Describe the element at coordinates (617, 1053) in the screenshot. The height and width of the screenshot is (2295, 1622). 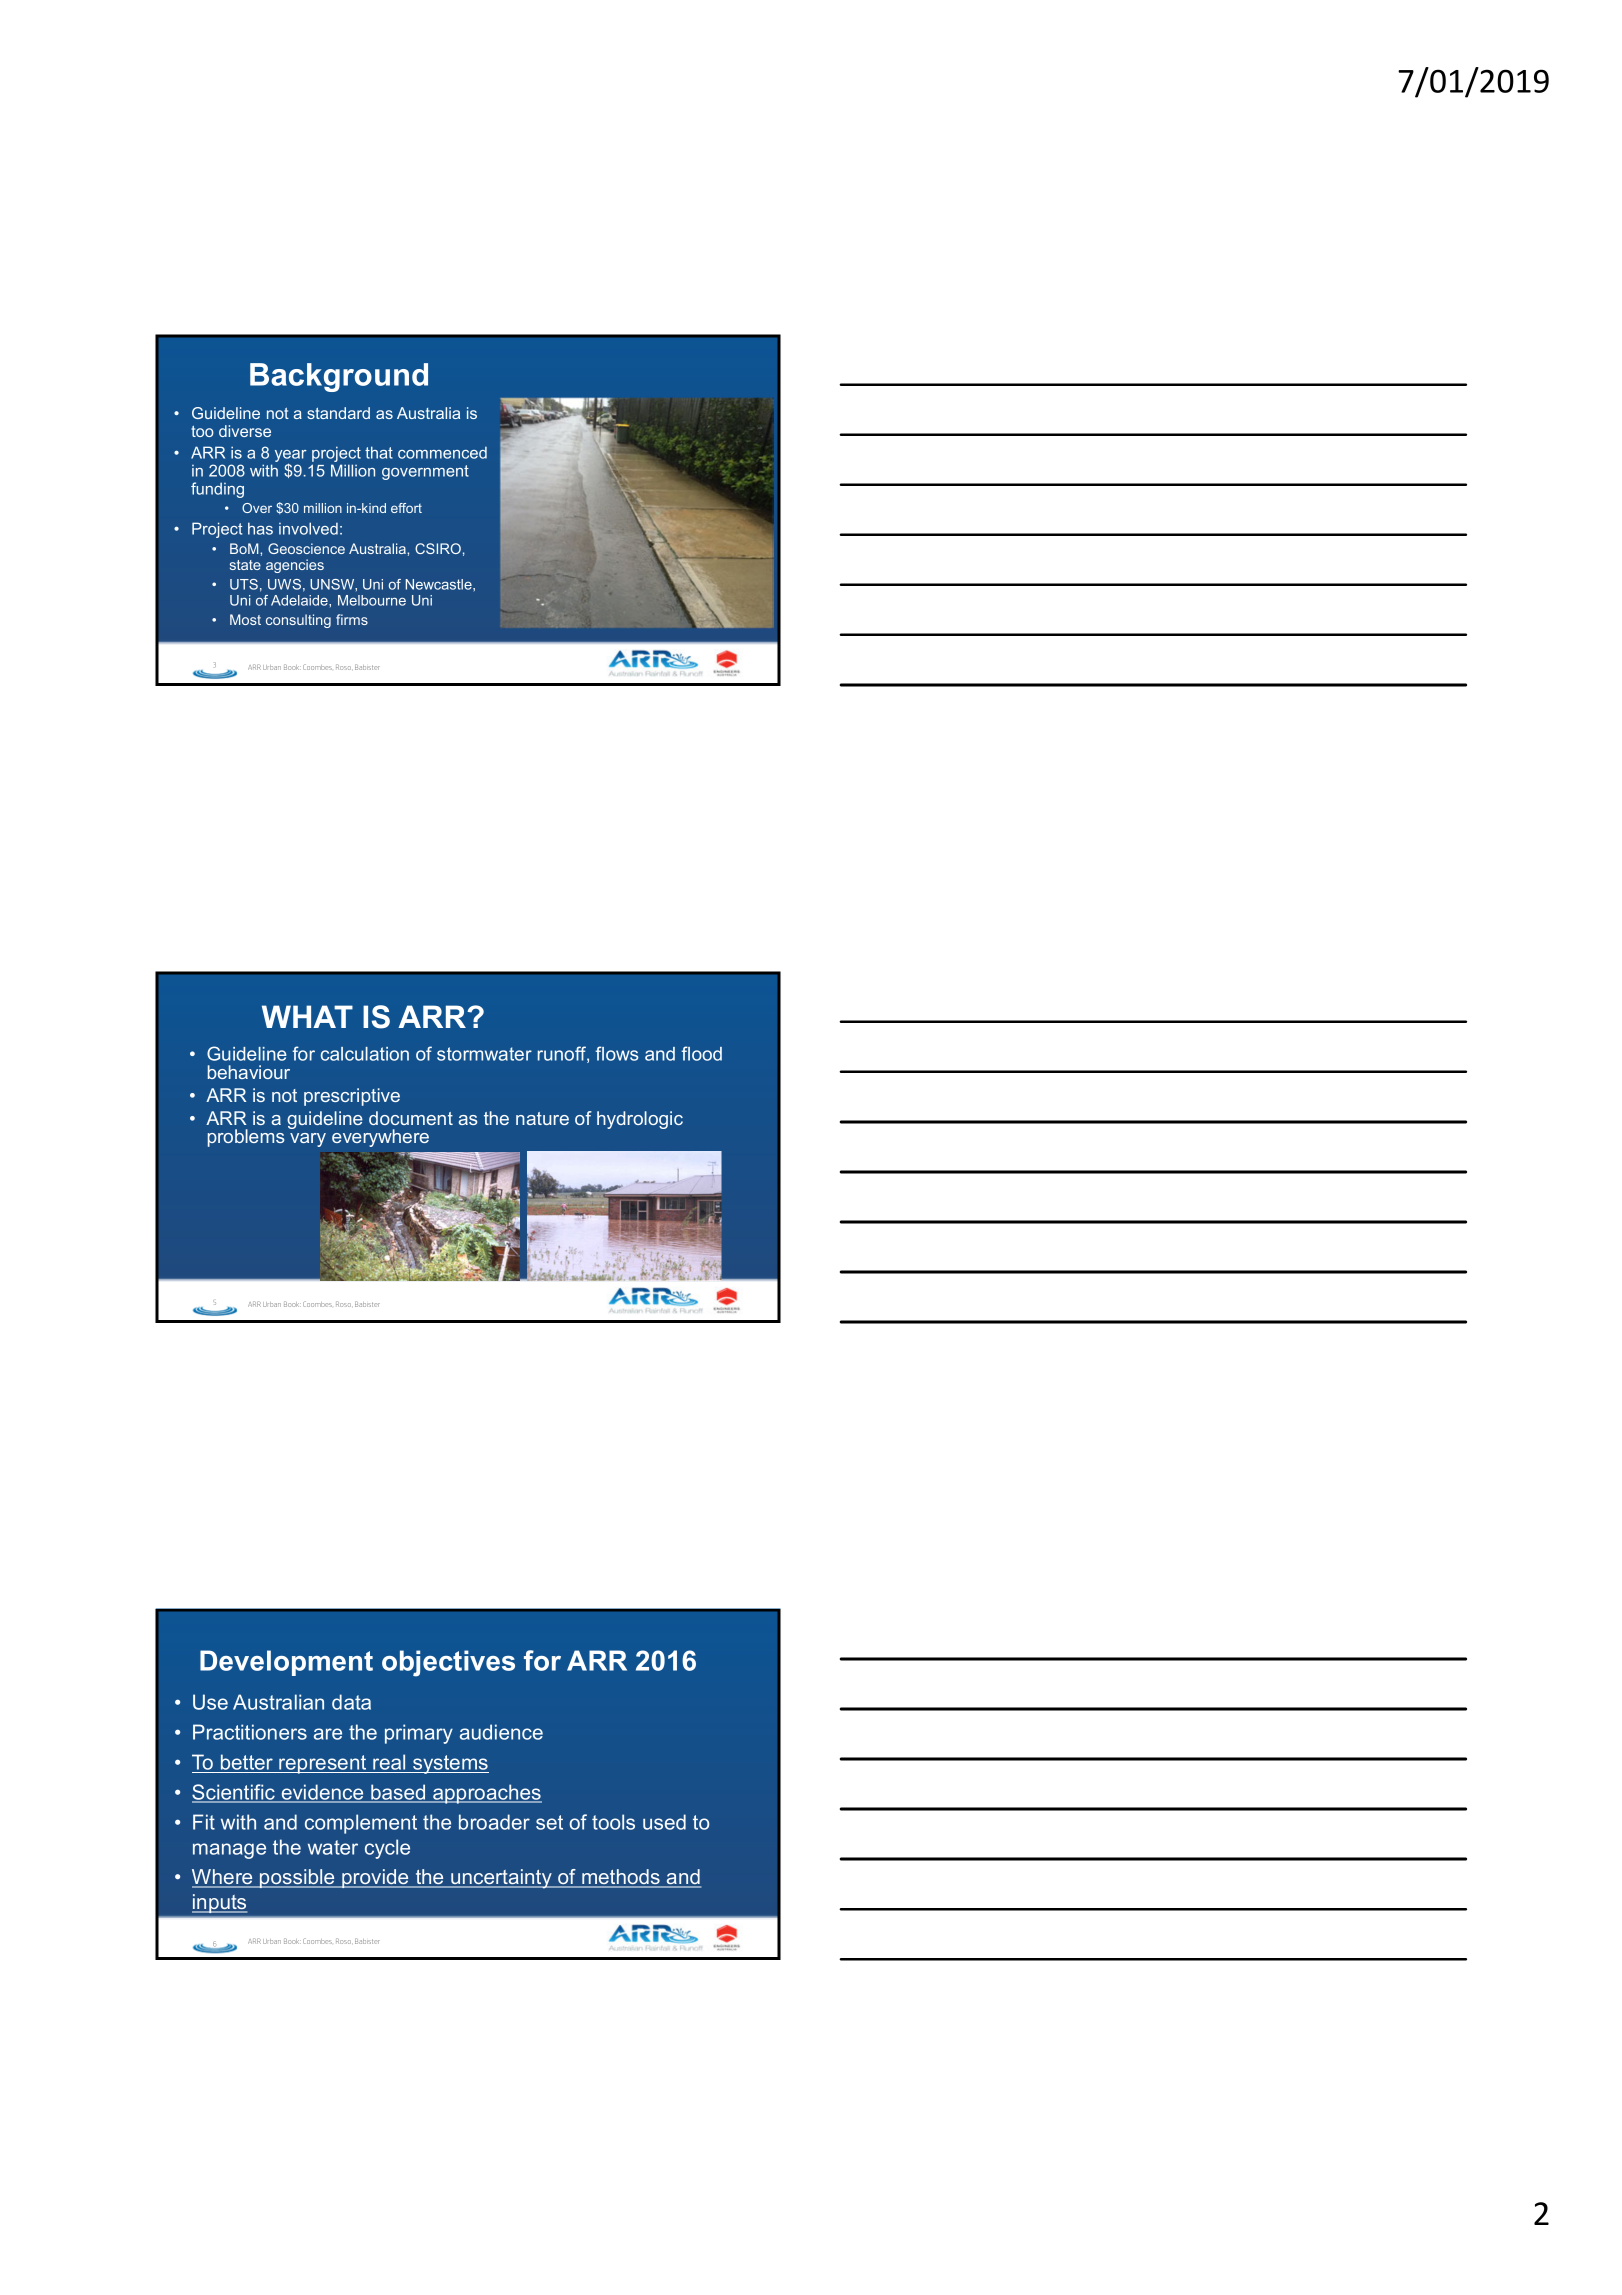
I see `flows` at that location.
